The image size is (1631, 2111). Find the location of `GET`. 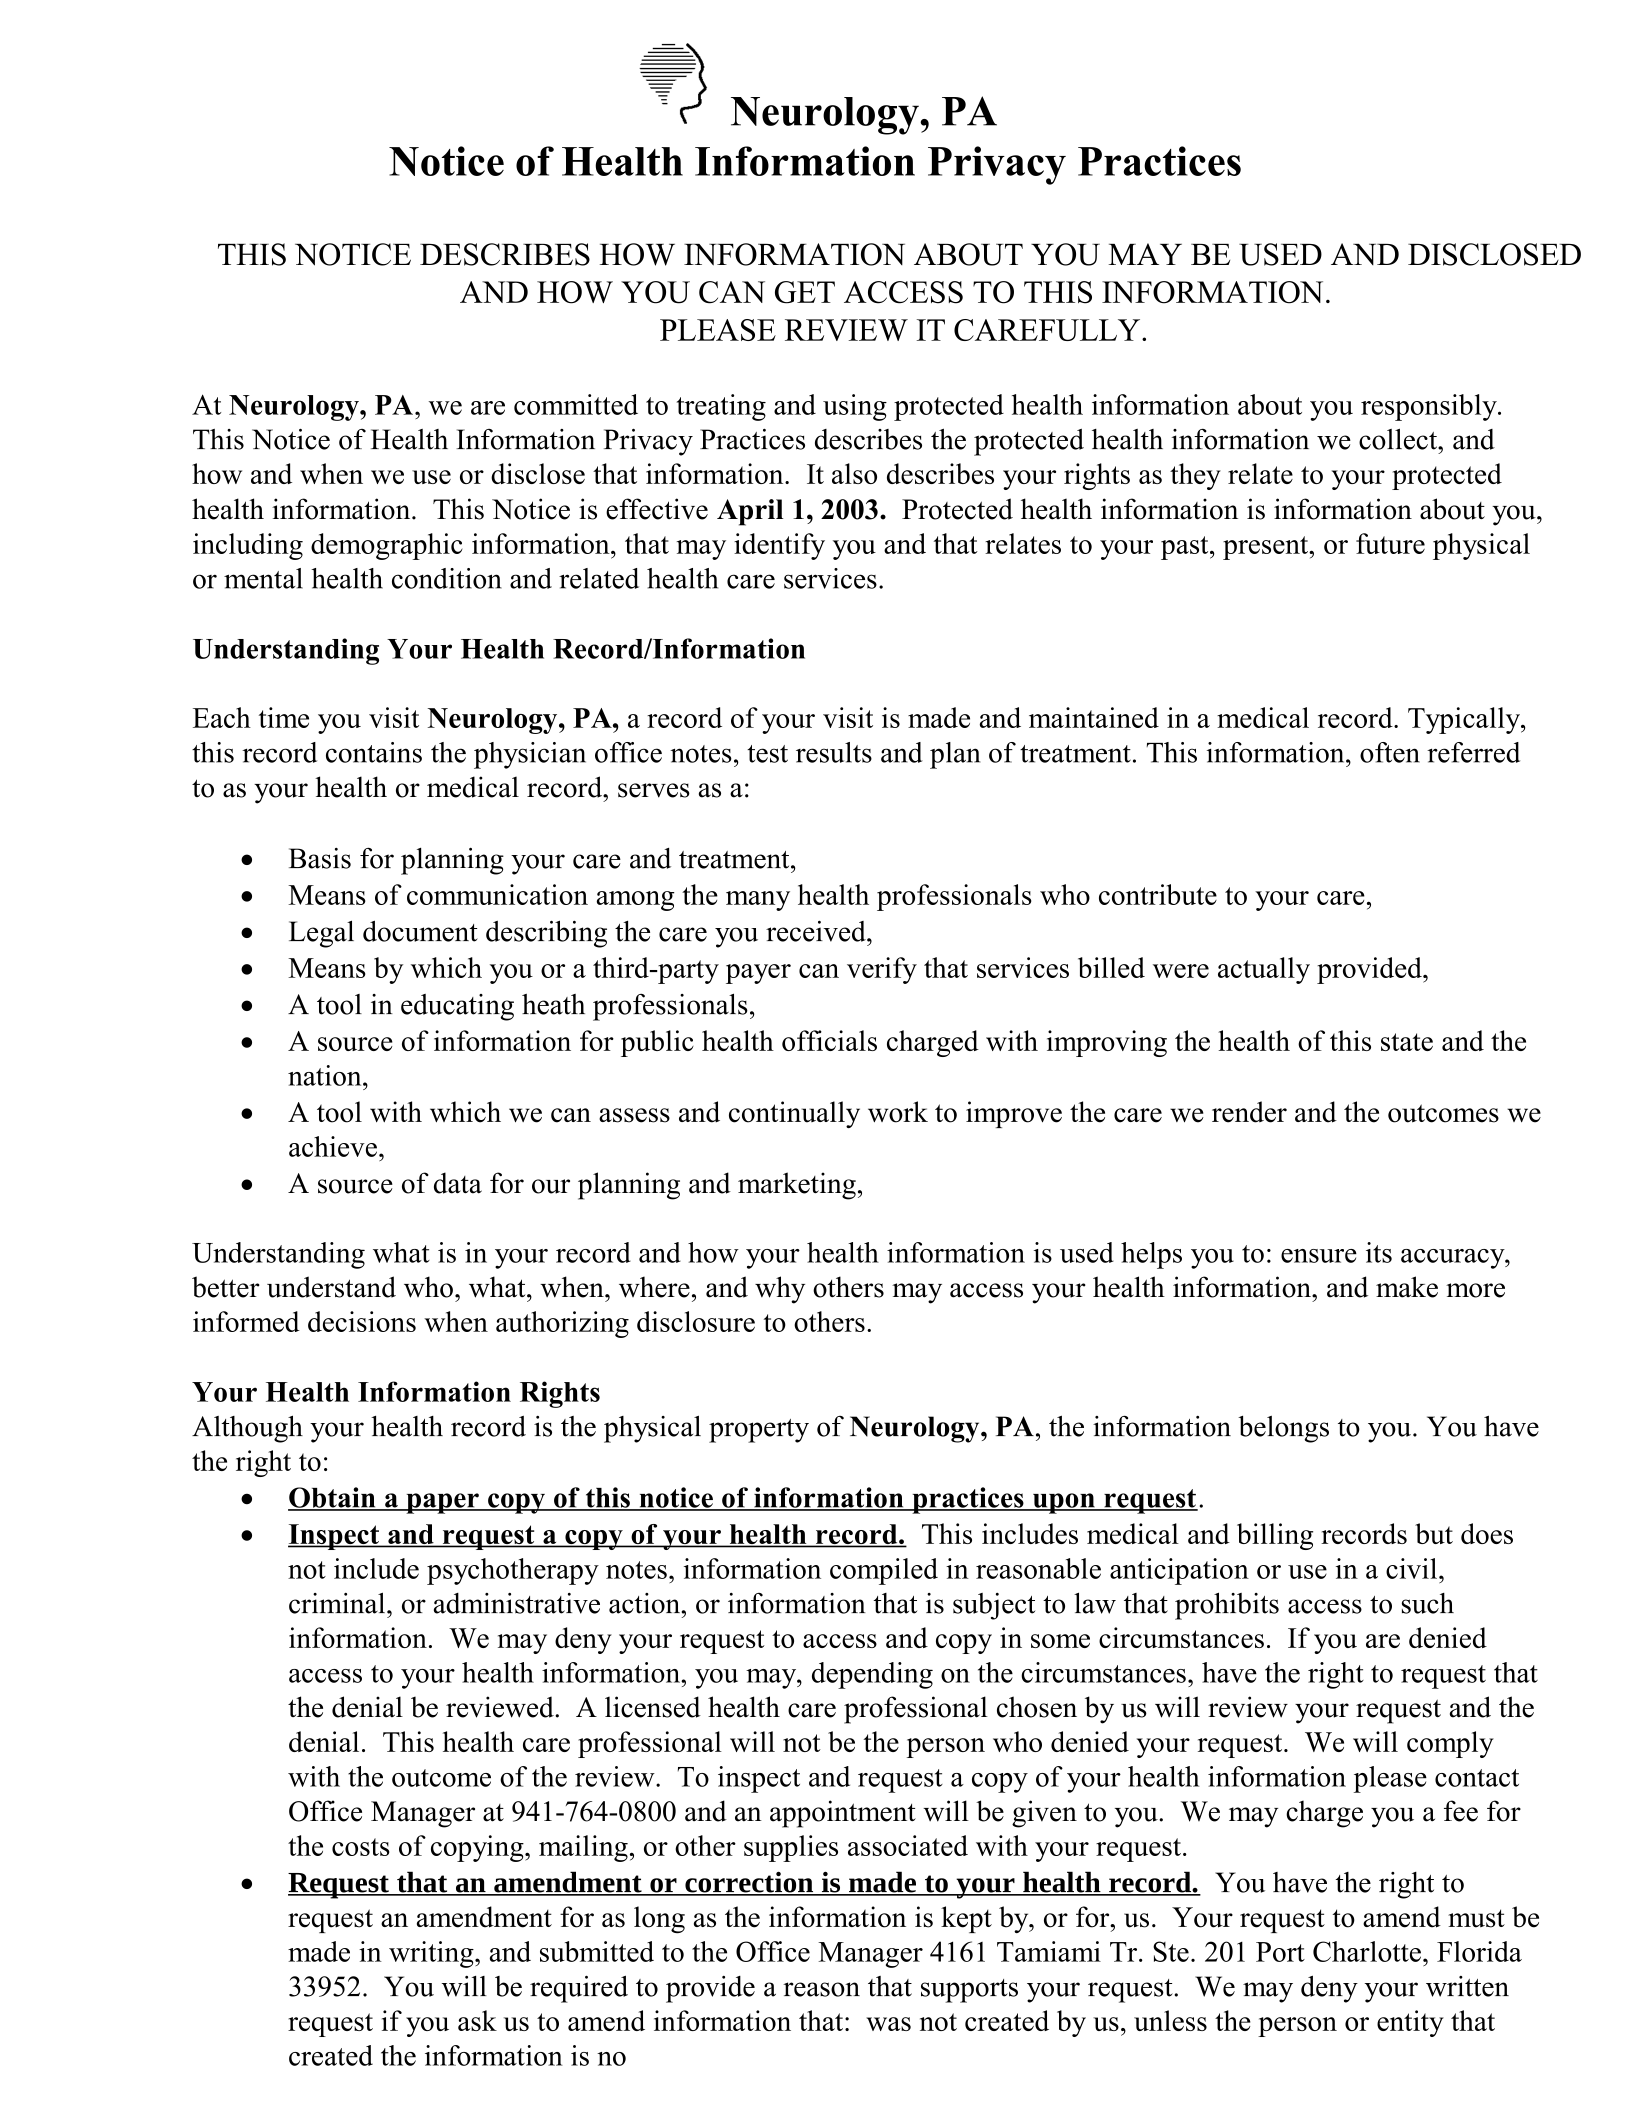

GET is located at coordinates (805, 292).
